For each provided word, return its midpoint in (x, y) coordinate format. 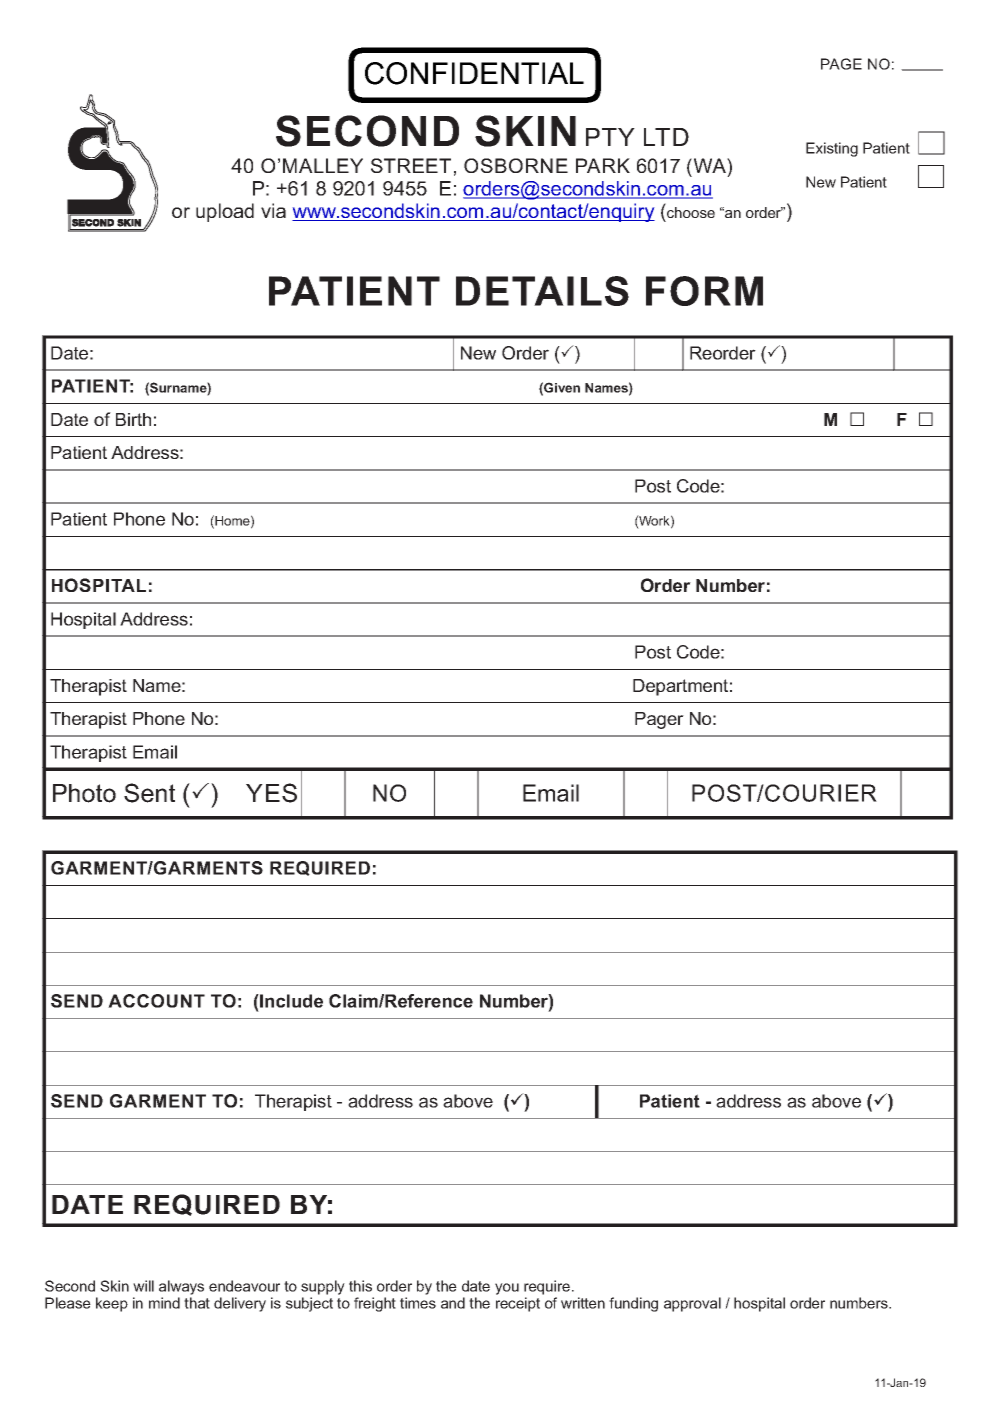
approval (692, 1304)
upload (225, 212)
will (143, 1286)
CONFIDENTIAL (474, 73)
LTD (666, 137)
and (453, 1303)
